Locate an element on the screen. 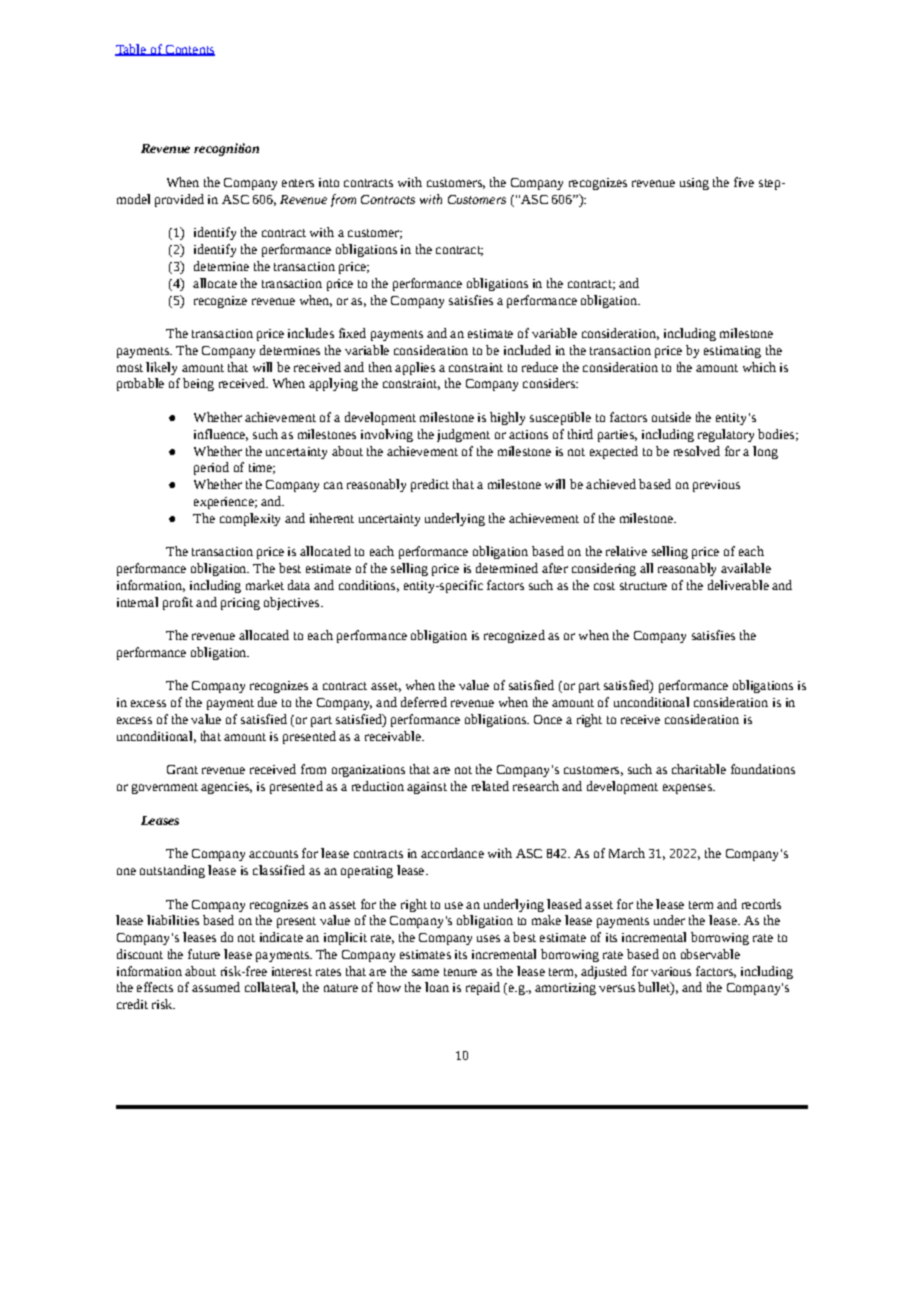 The width and height of the screenshot is (924, 1308). expenses is located at coordinates (688, 789).
